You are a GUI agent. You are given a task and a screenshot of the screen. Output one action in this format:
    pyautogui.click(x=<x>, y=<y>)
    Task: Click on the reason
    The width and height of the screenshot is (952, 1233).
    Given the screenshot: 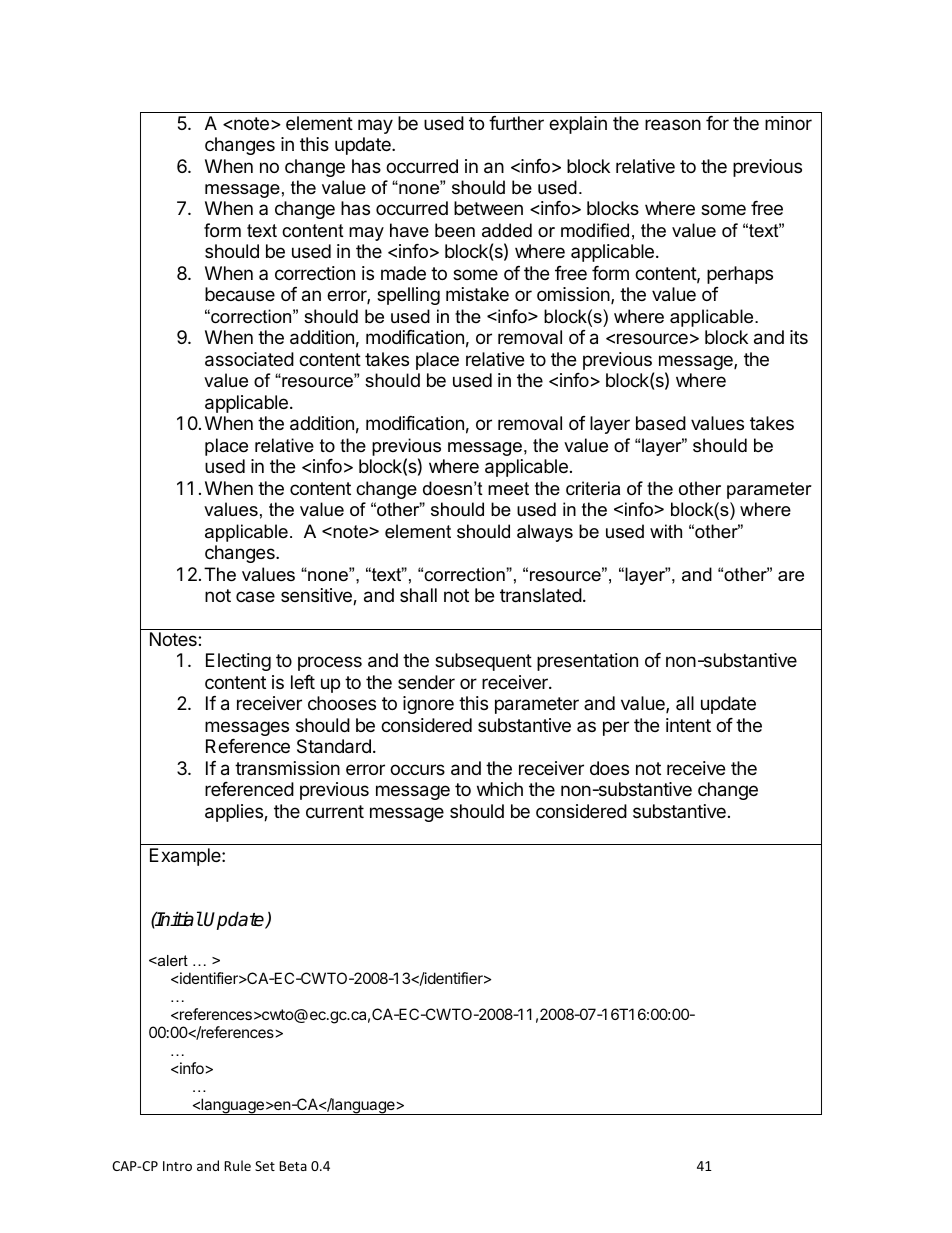 What is the action you would take?
    pyautogui.click(x=673, y=124)
